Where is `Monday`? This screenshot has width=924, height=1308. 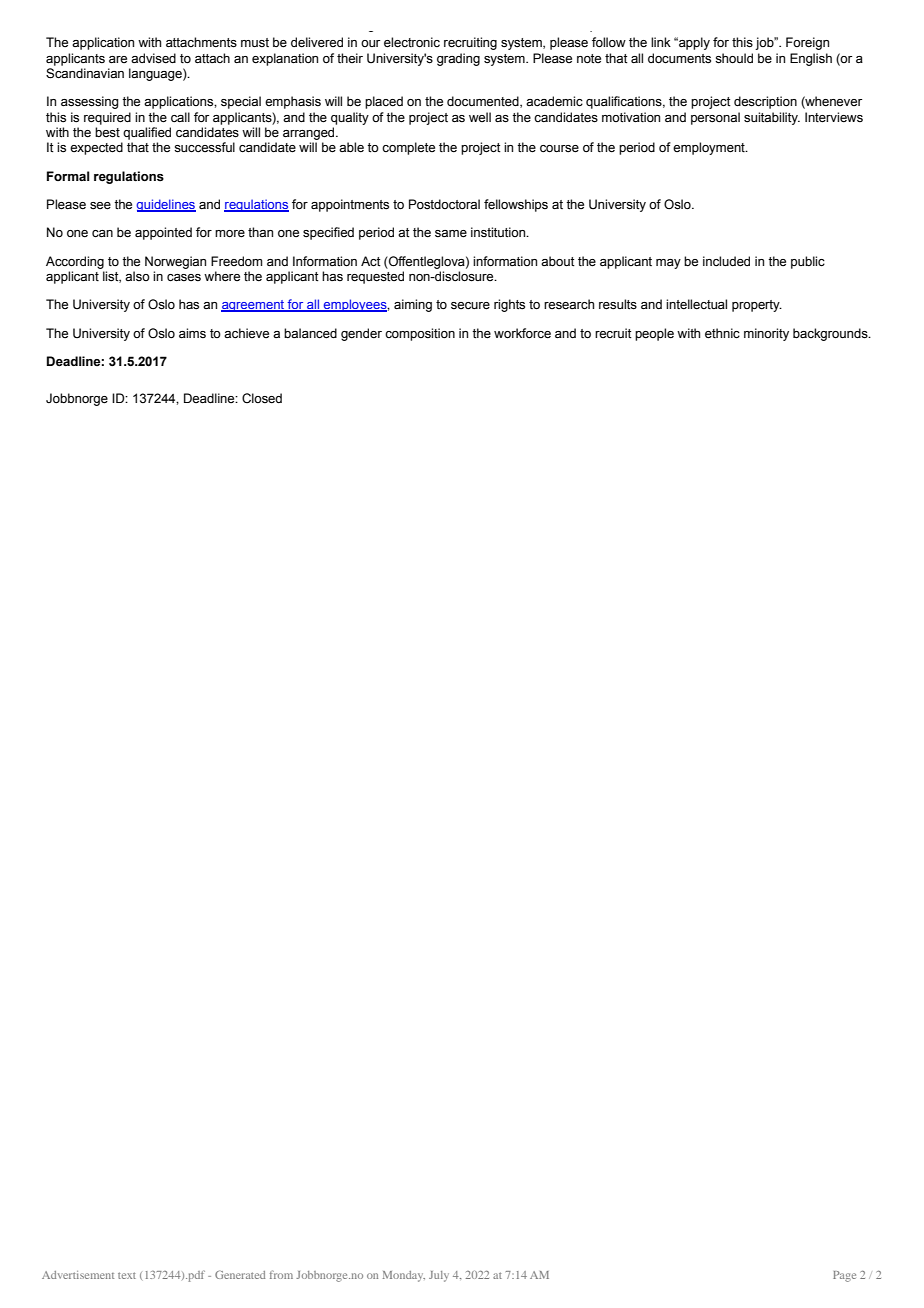 Monday is located at coordinates (404, 1276).
